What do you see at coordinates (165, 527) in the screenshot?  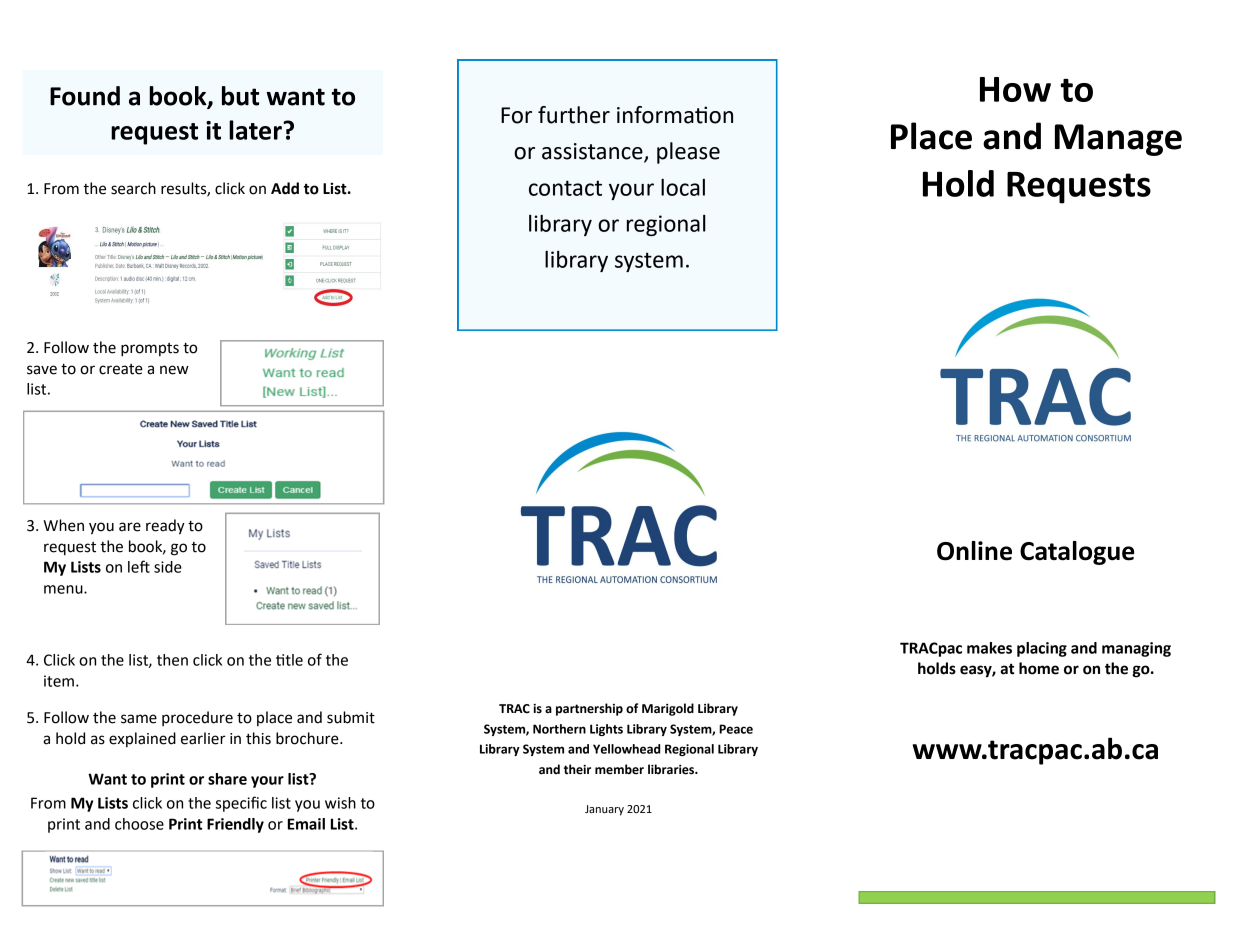 I see `ready` at bounding box center [165, 527].
